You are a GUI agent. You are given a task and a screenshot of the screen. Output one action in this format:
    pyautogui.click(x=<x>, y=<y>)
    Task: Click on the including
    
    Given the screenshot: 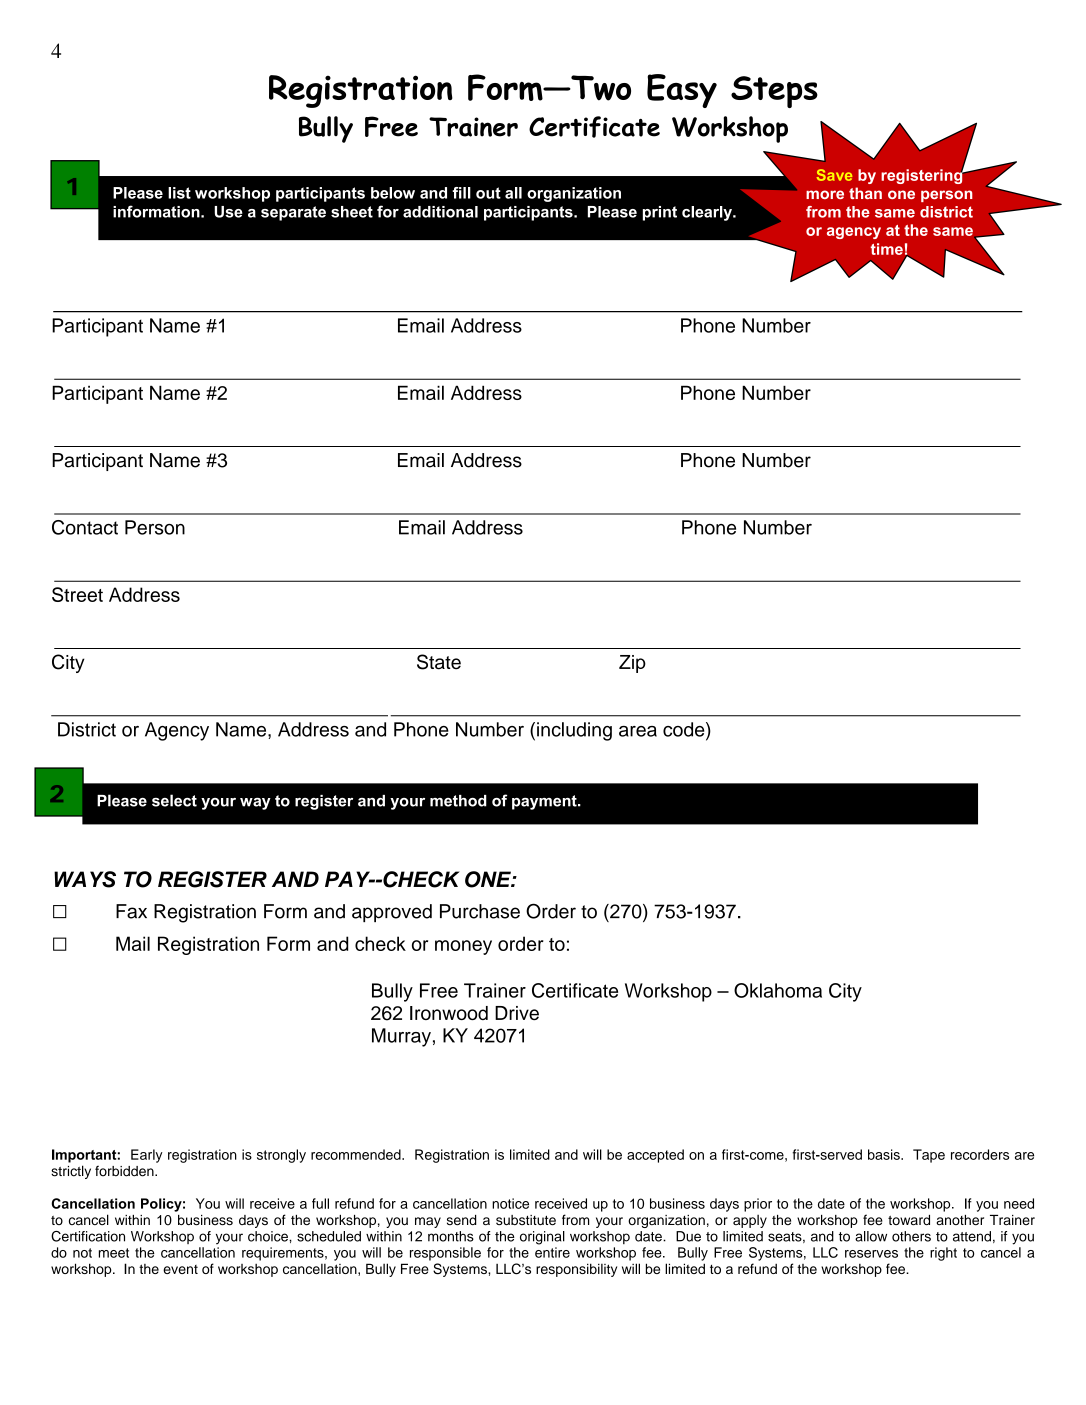 What is the action you would take?
    pyautogui.click(x=574, y=731)
